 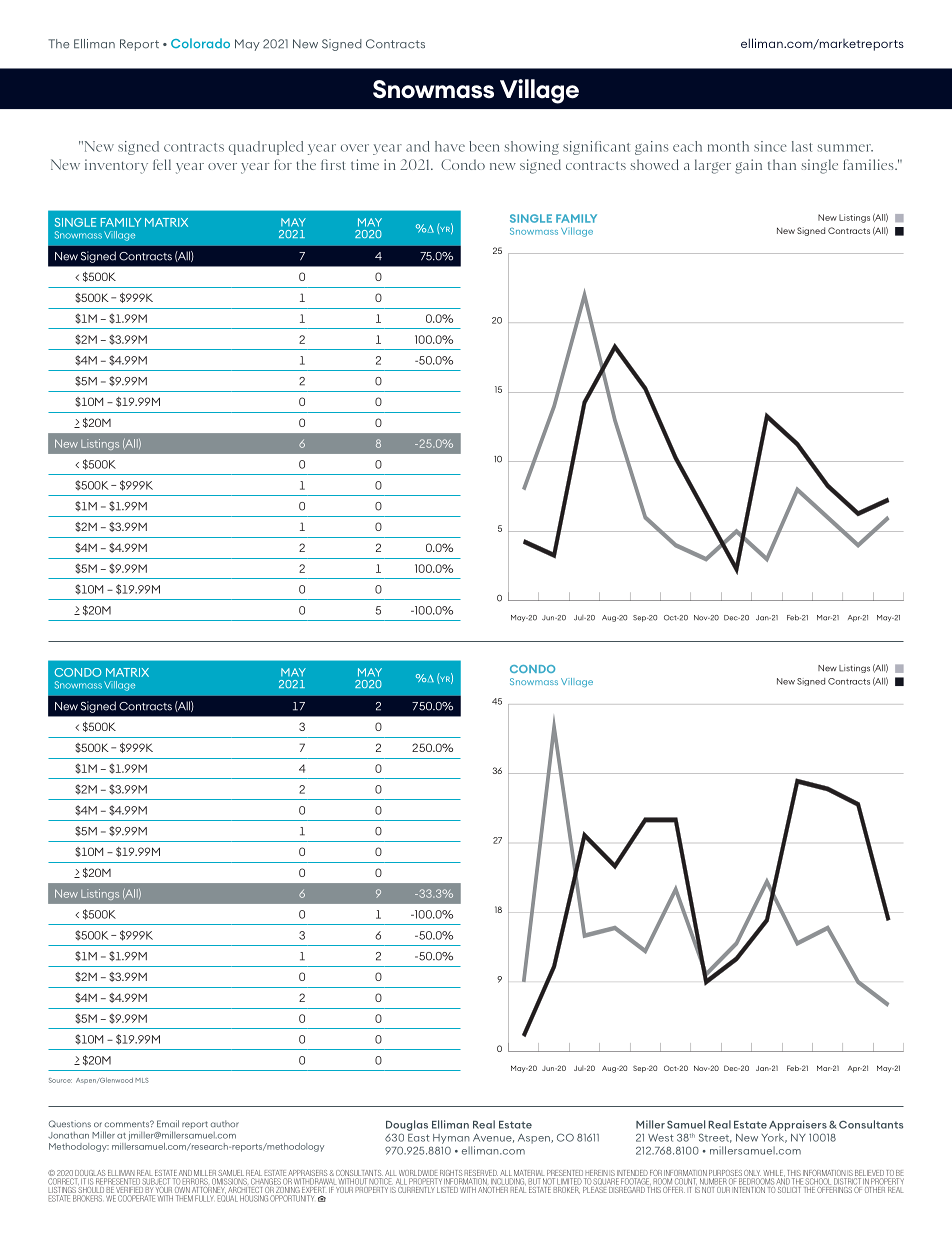 What do you see at coordinates (116, 166) in the document?
I see `inventory` at bounding box center [116, 166].
